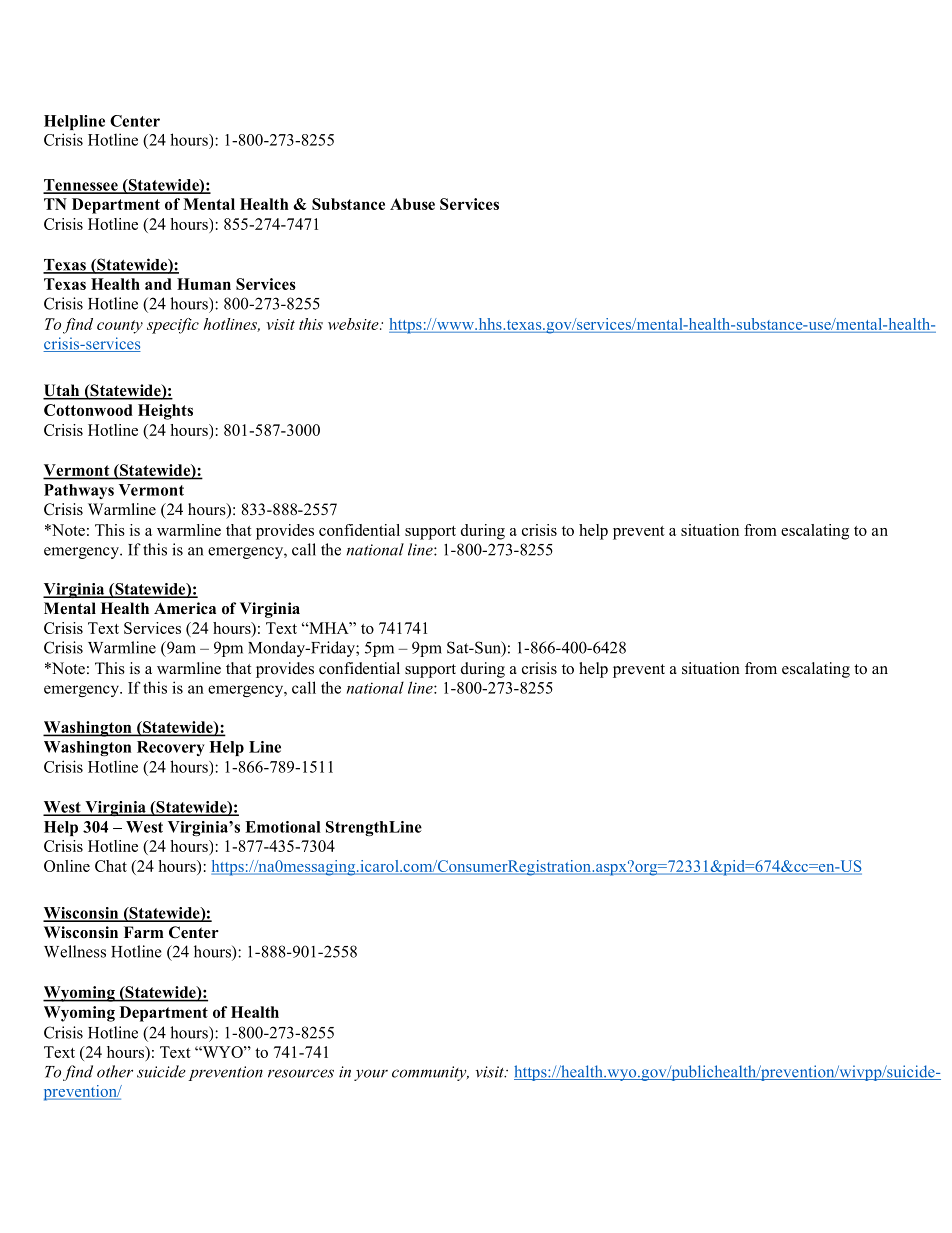 The width and height of the page is (952, 1233). I want to click on website, so click(354, 324).
